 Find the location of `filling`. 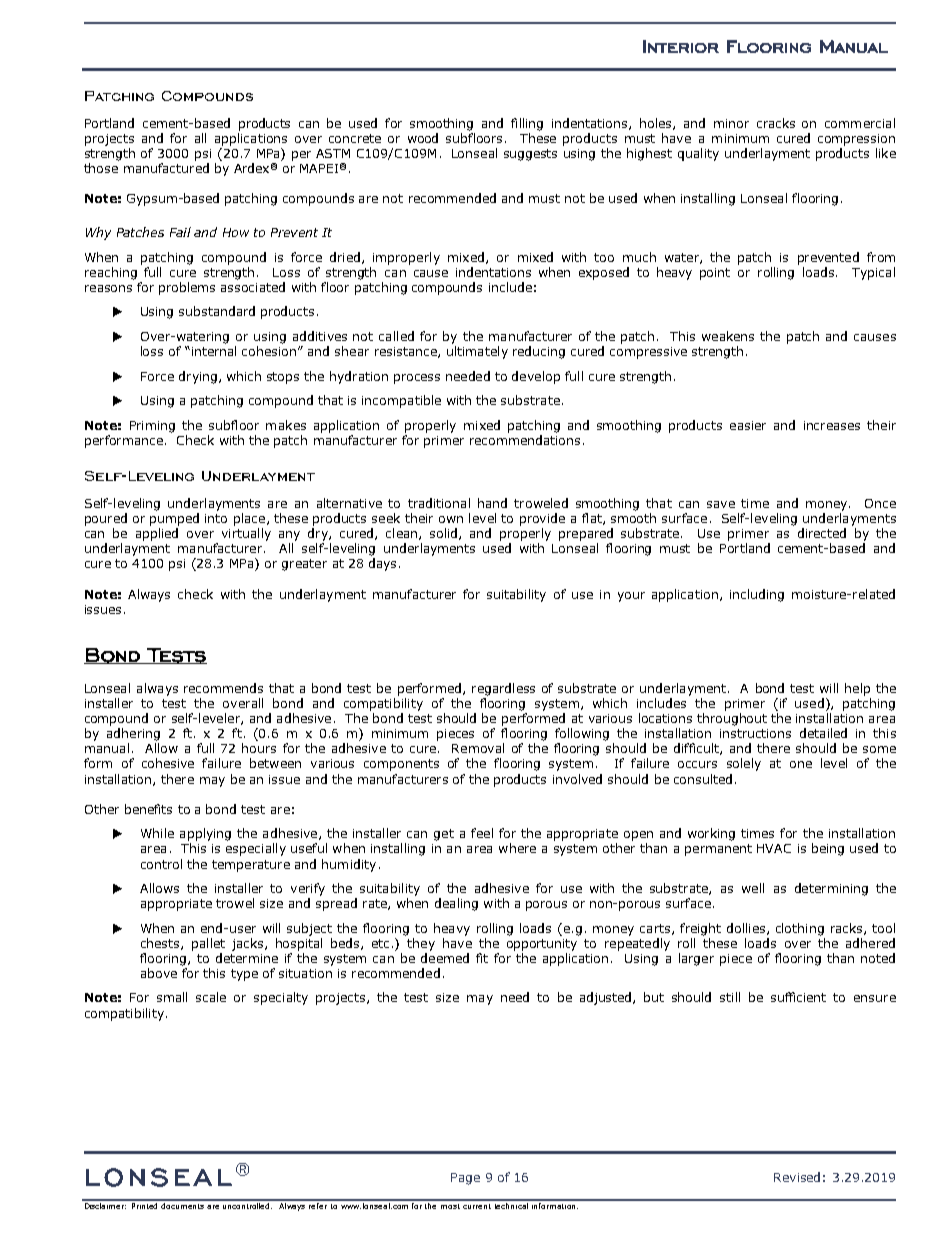

filling is located at coordinates (527, 124).
